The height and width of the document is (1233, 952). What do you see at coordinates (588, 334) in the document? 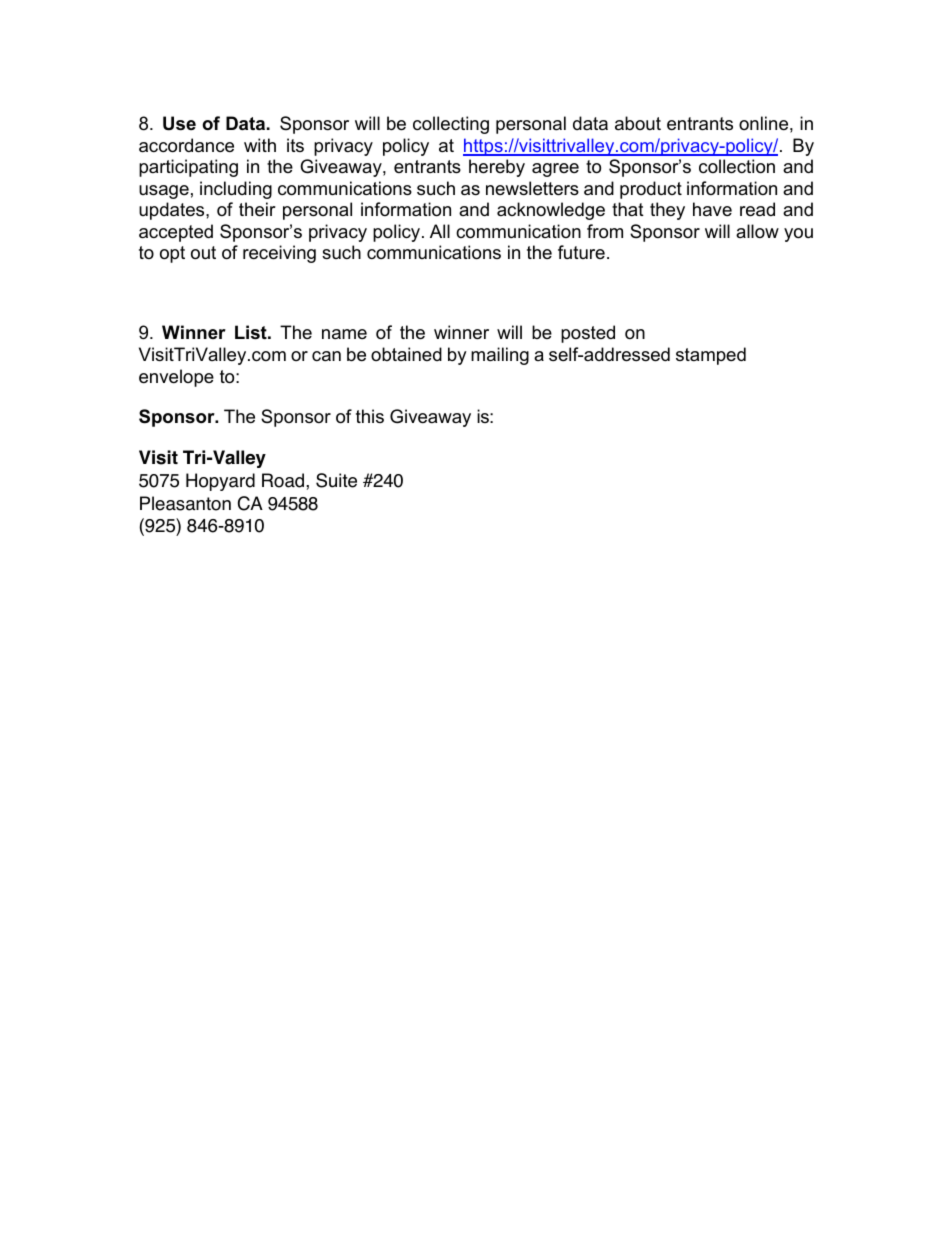
I see `posted` at bounding box center [588, 334].
